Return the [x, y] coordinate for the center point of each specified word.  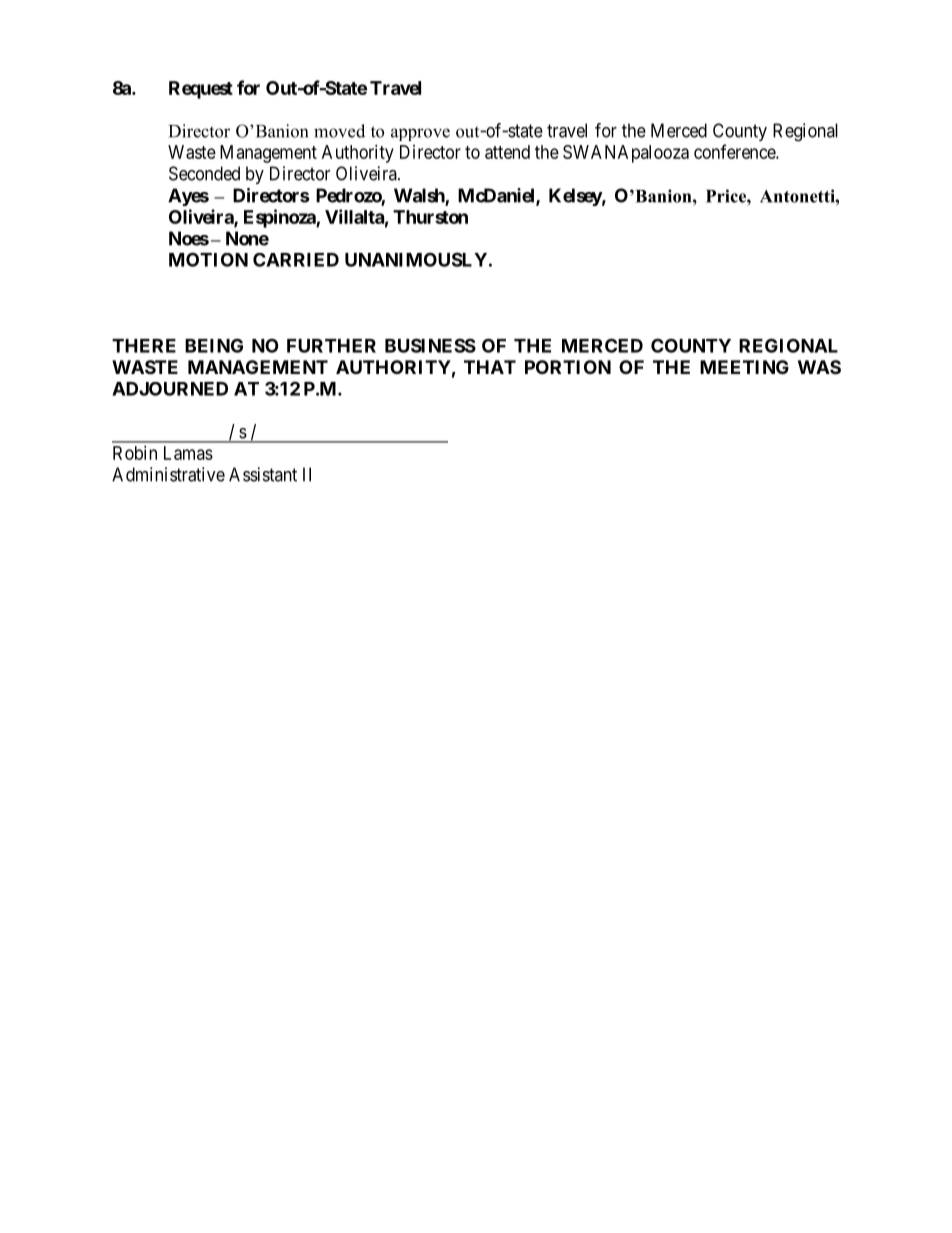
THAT [490, 367]
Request [201, 90]
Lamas [188, 453]
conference [735, 151]
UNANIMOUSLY [416, 259]
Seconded [204, 173]
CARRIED [296, 260]
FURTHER [331, 346]
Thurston [430, 217]
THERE [144, 346]
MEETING [744, 367]
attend [507, 152]
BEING [214, 345]
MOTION [208, 259]
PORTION [568, 367]
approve [420, 134]
